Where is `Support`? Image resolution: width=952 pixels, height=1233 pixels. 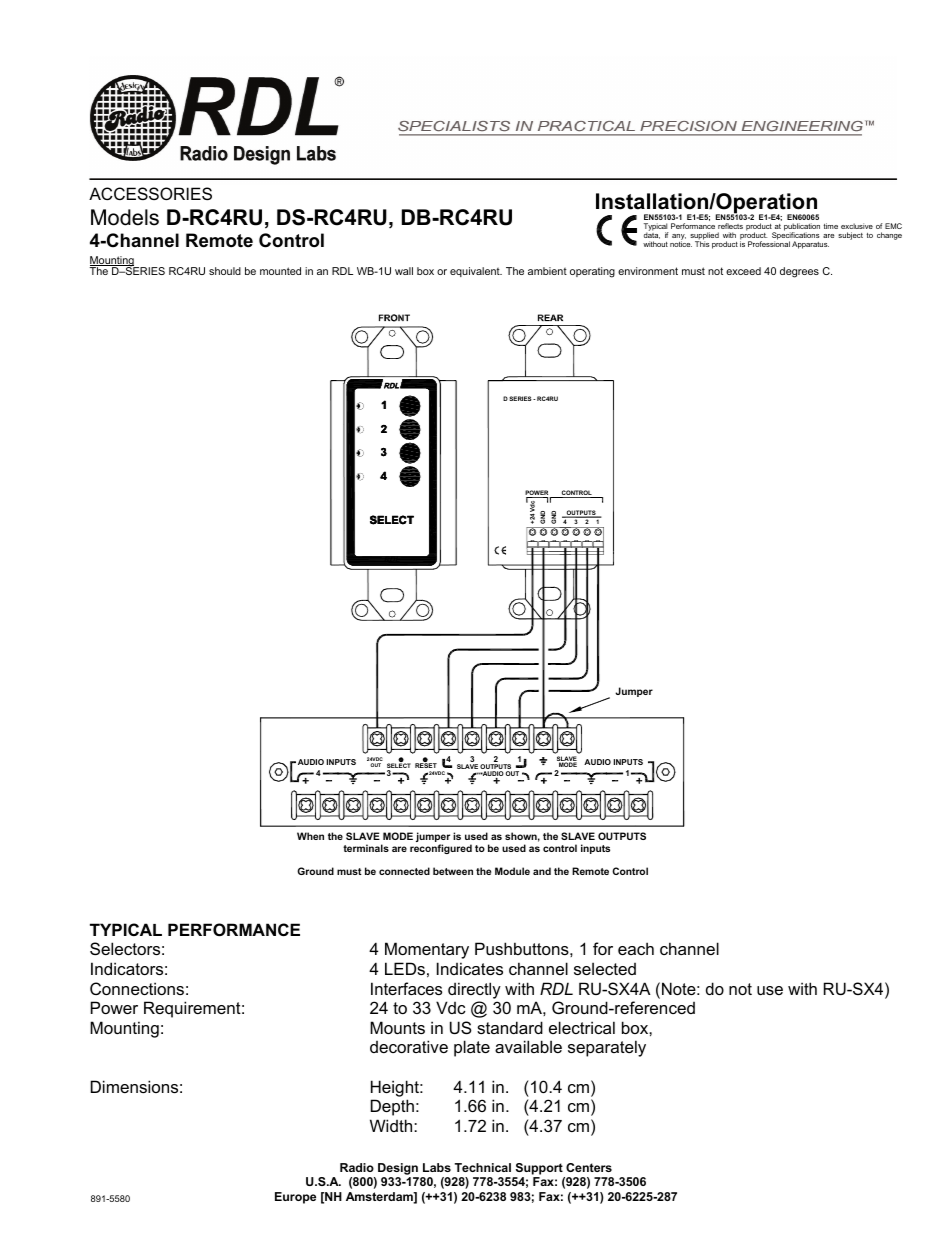
Support is located at coordinates (539, 1169).
